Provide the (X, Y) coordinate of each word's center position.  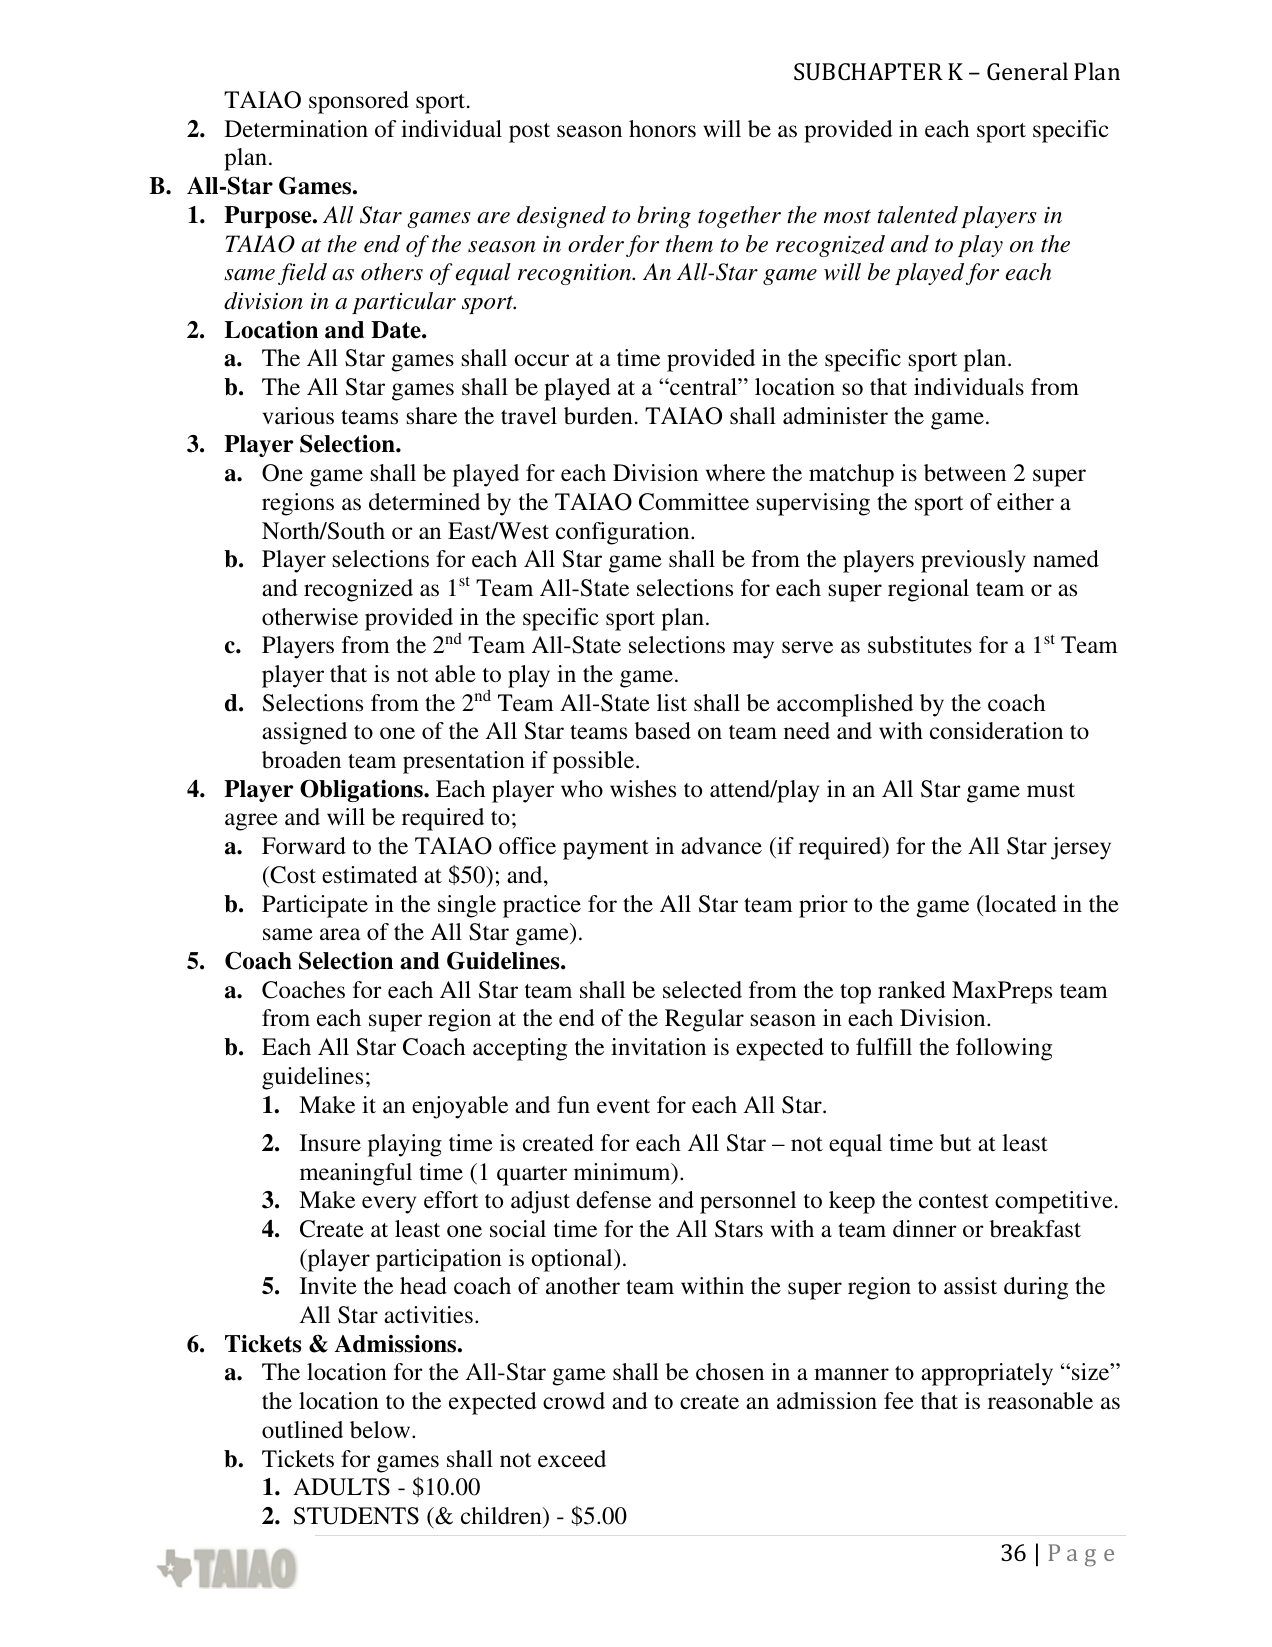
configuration (624, 533)
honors (662, 129)
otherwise (310, 617)
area (340, 934)
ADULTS (341, 1487)
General (1027, 71)
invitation (658, 1046)
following (1004, 1049)
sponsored (359, 102)
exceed (572, 1459)
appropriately (987, 1374)
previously (973, 561)
